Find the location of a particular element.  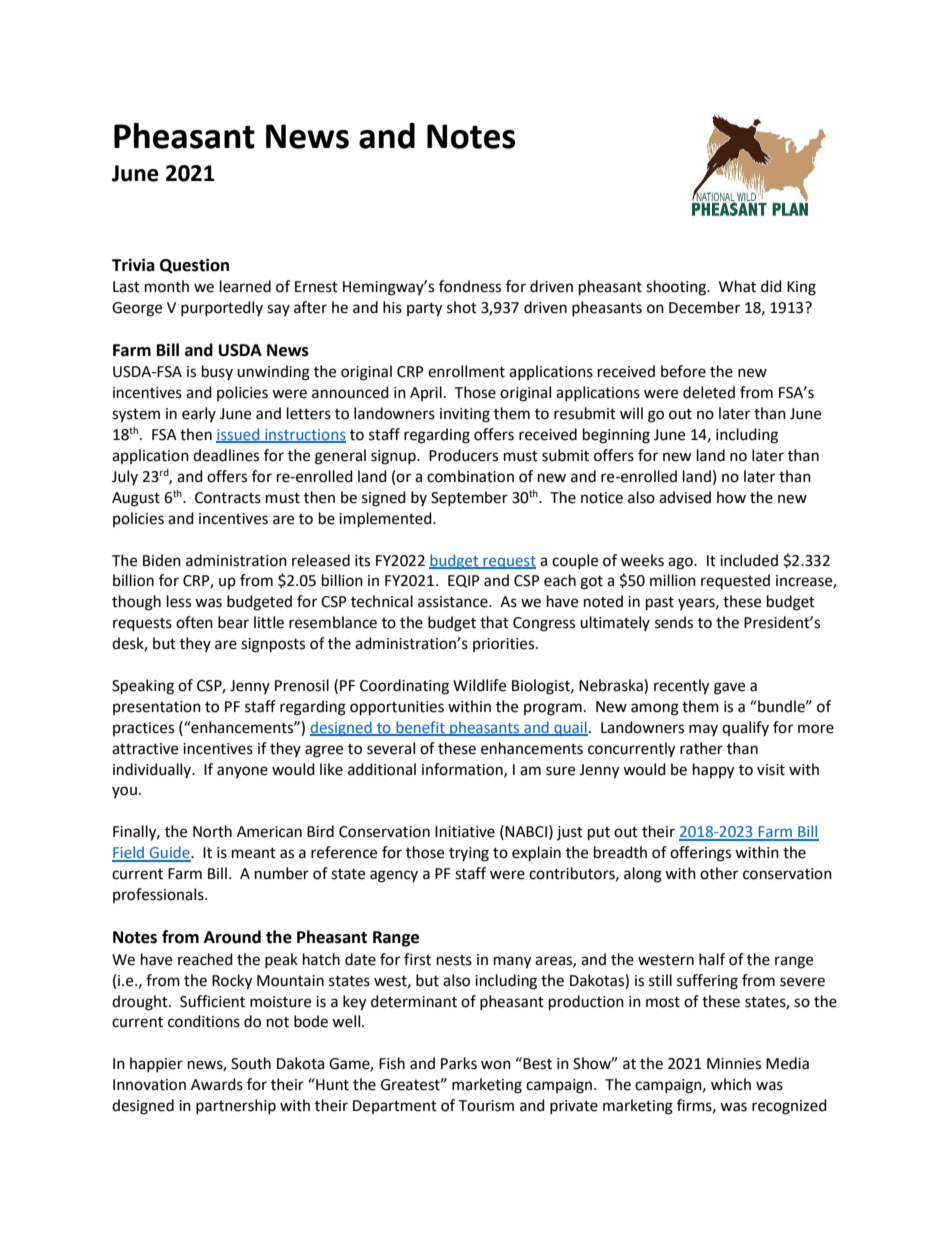

gave is located at coordinates (729, 688).
